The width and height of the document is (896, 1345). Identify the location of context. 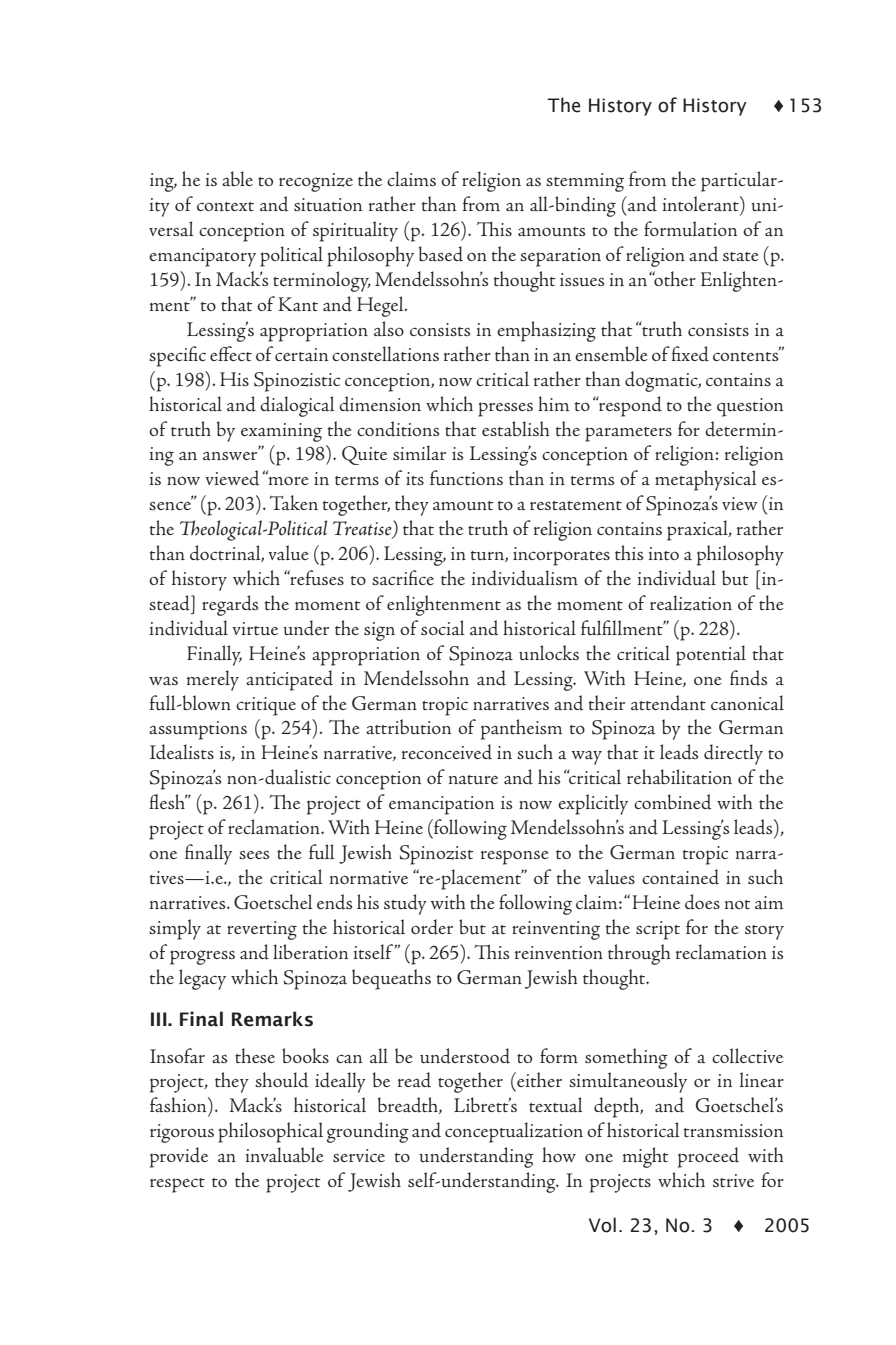
(225, 206).
